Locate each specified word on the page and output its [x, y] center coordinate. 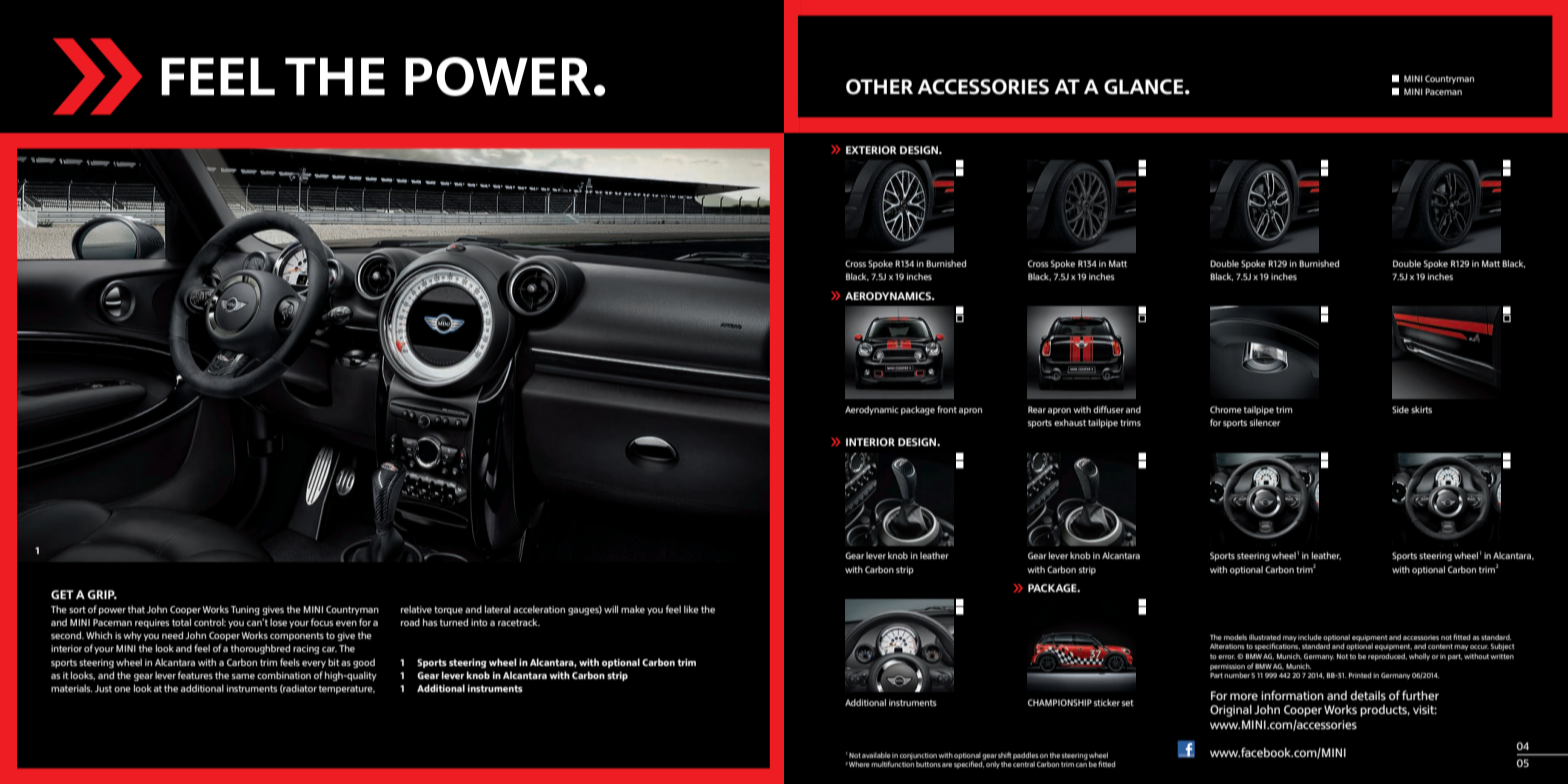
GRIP [102, 594]
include [1310, 637]
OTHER [879, 87]
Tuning [245, 610]
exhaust [1070, 422]
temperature [347, 689]
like [691, 609]
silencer [1265, 422]
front [947, 409]
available [876, 755]
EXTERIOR [871, 150]
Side [1400, 409]
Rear [1037, 409]
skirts [1421, 409]
